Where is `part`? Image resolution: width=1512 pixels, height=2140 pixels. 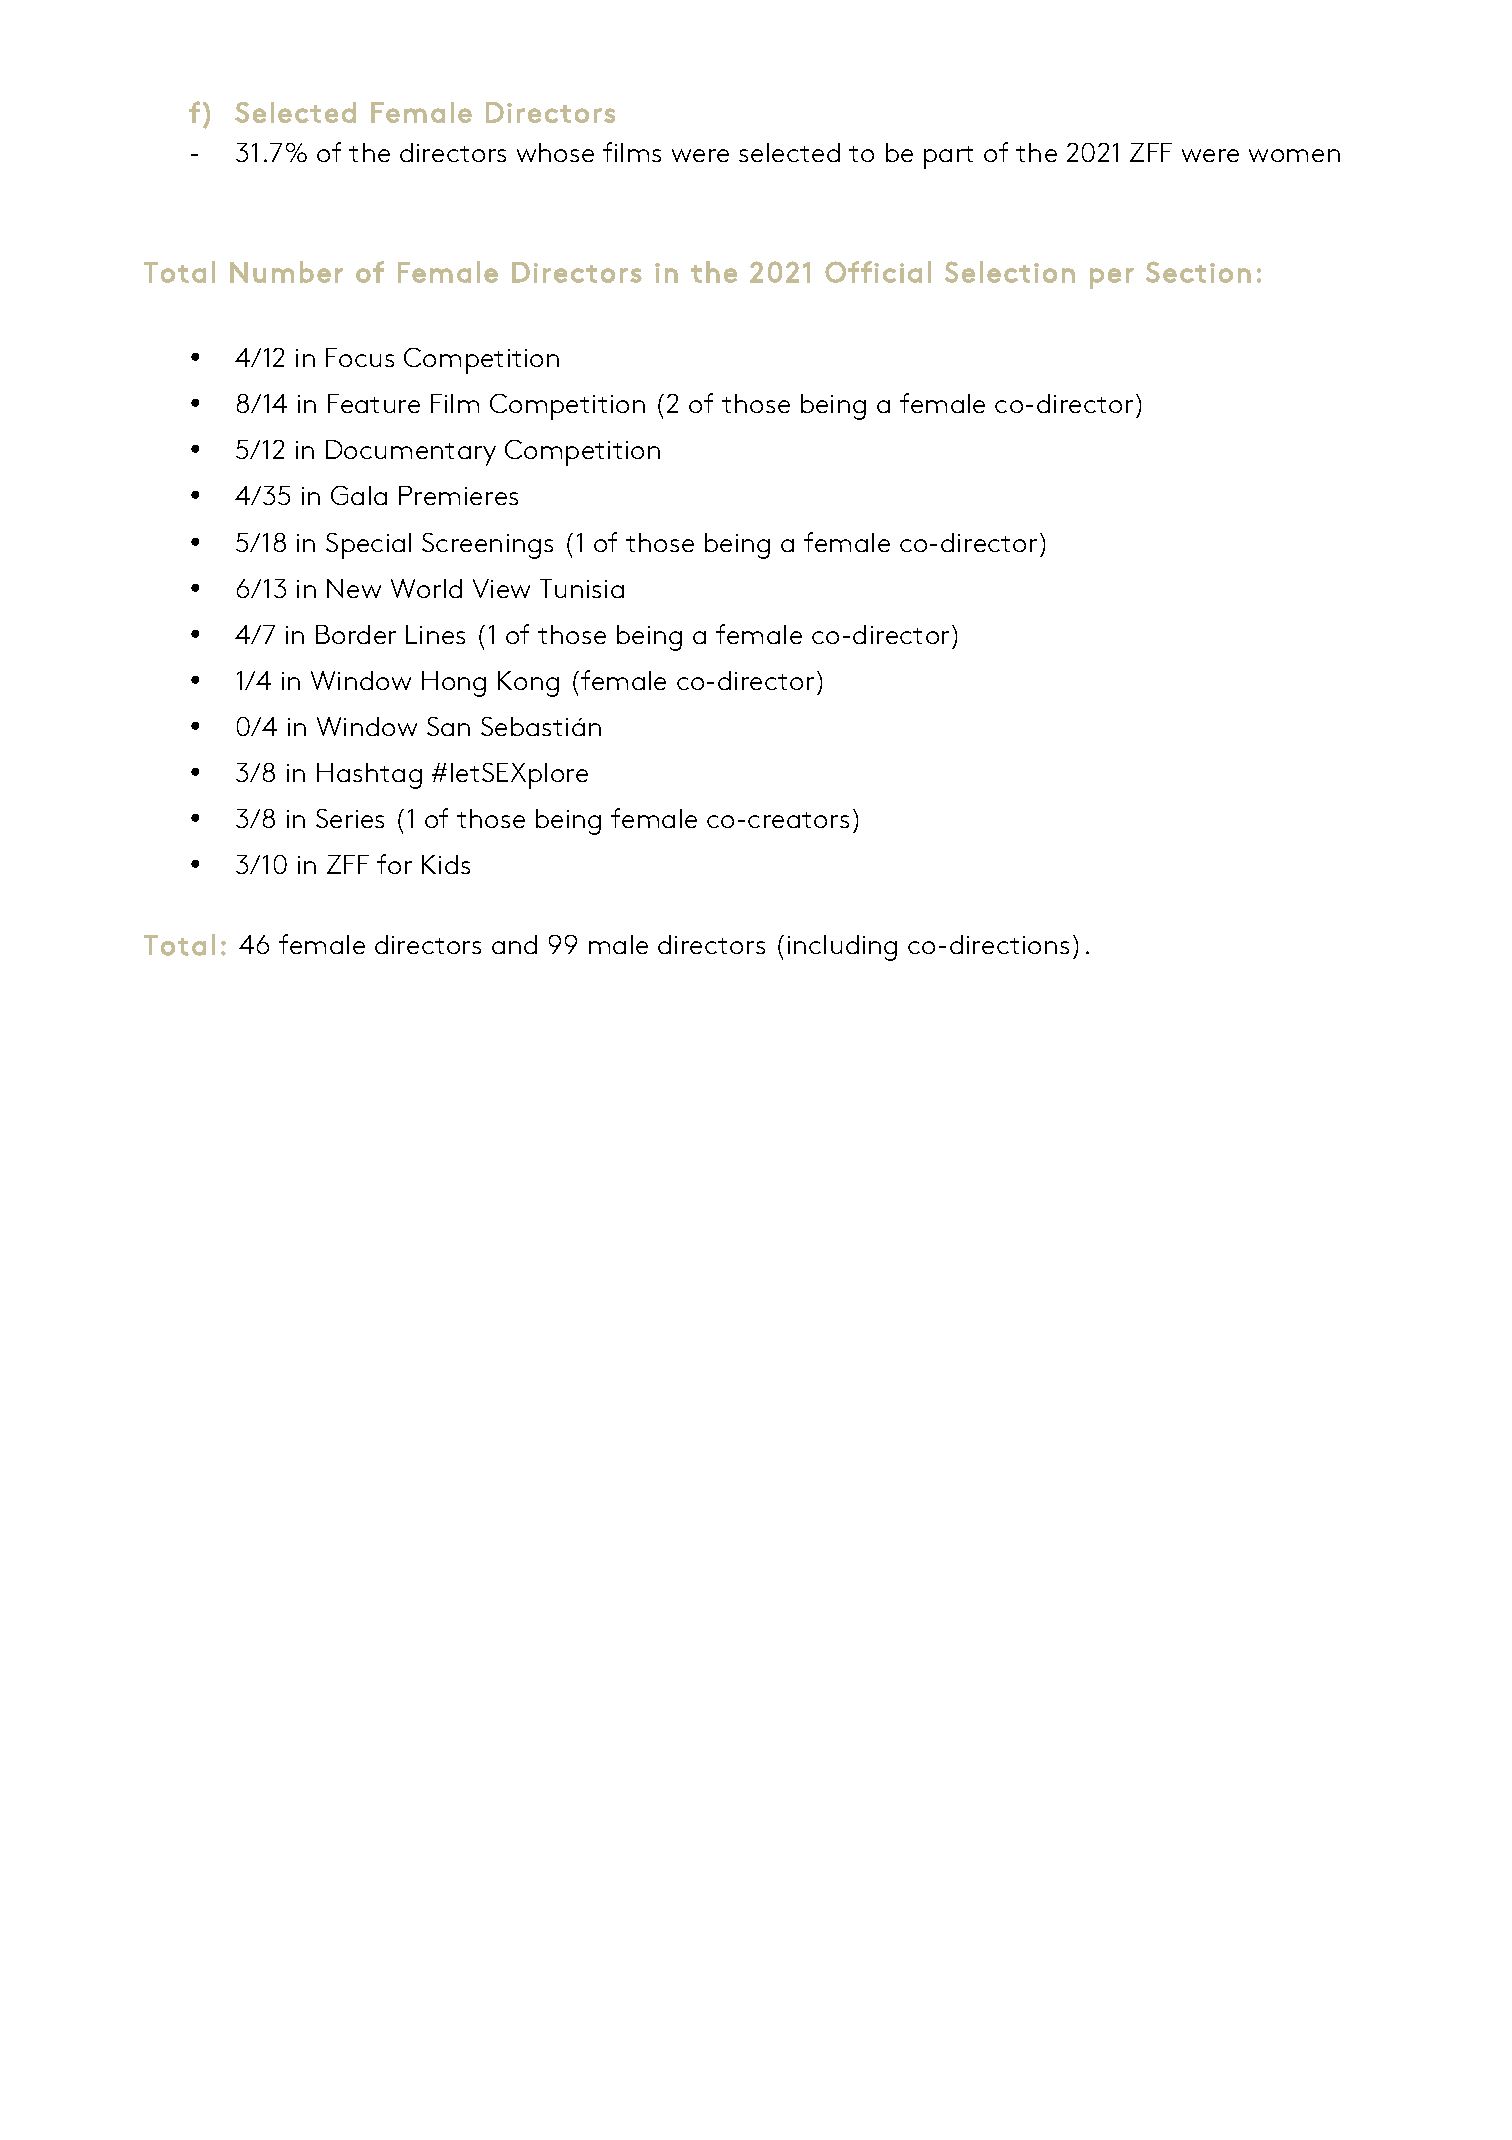 part is located at coordinates (948, 157).
